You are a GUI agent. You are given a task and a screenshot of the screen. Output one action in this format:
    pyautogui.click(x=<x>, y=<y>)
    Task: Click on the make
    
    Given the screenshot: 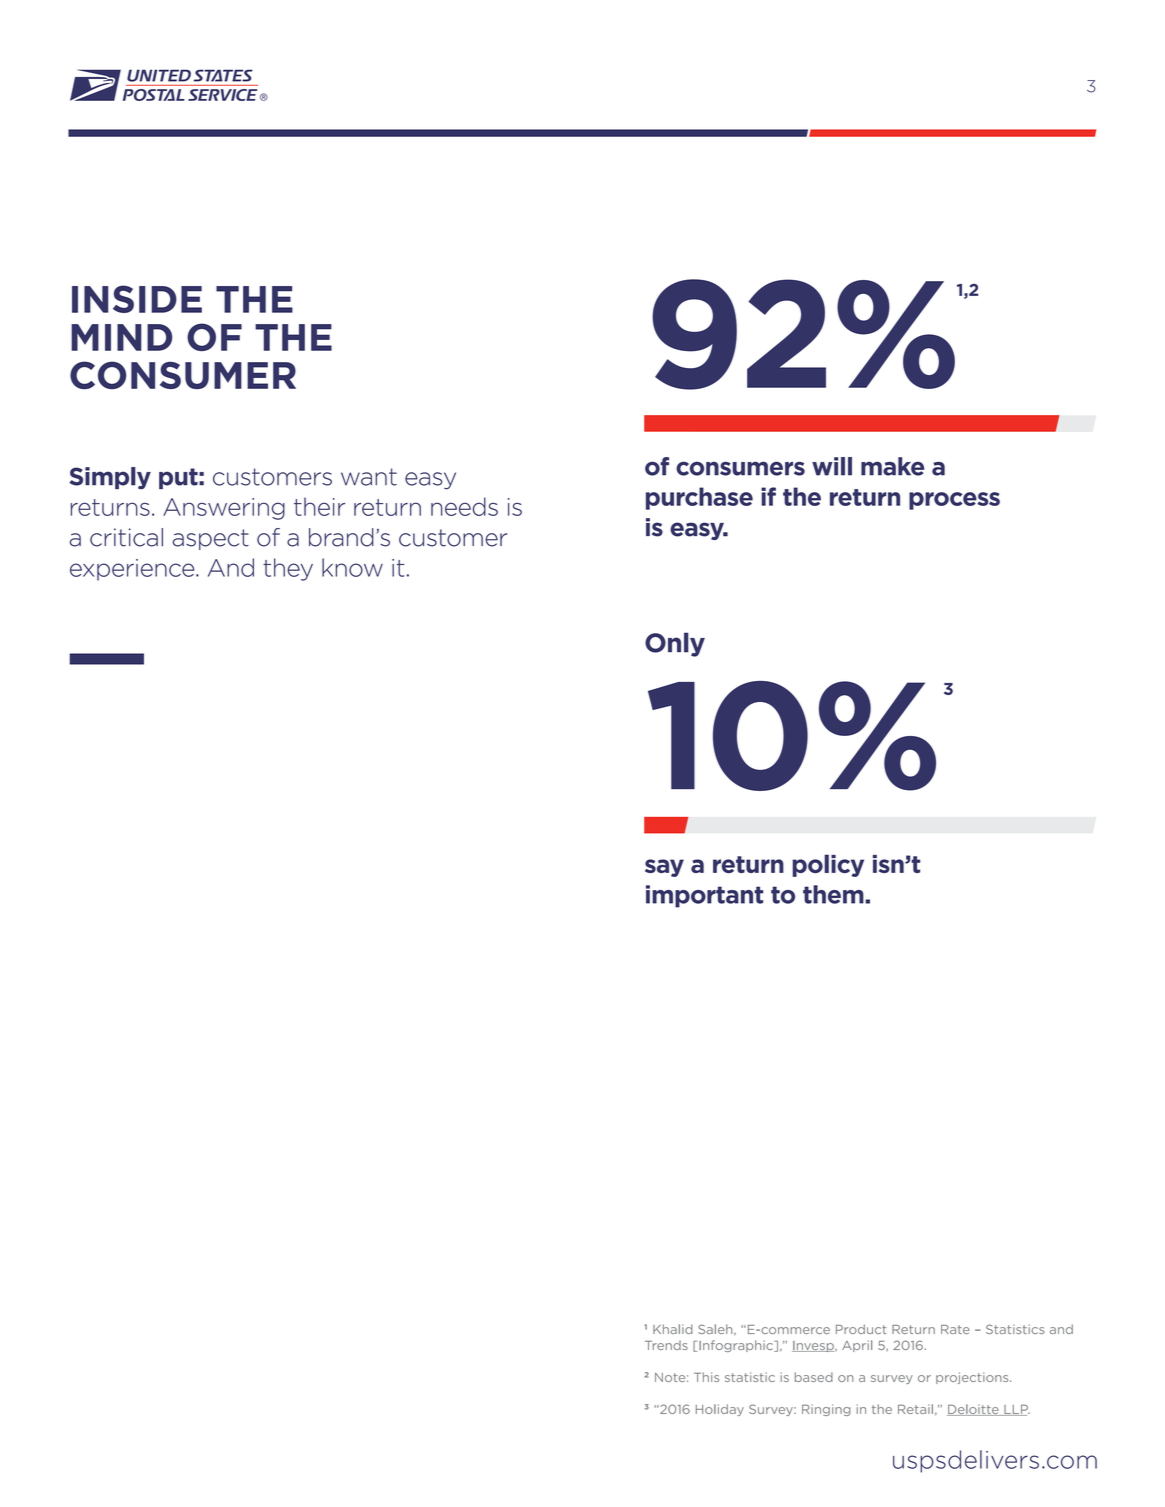 What is the action you would take?
    pyautogui.click(x=892, y=466)
